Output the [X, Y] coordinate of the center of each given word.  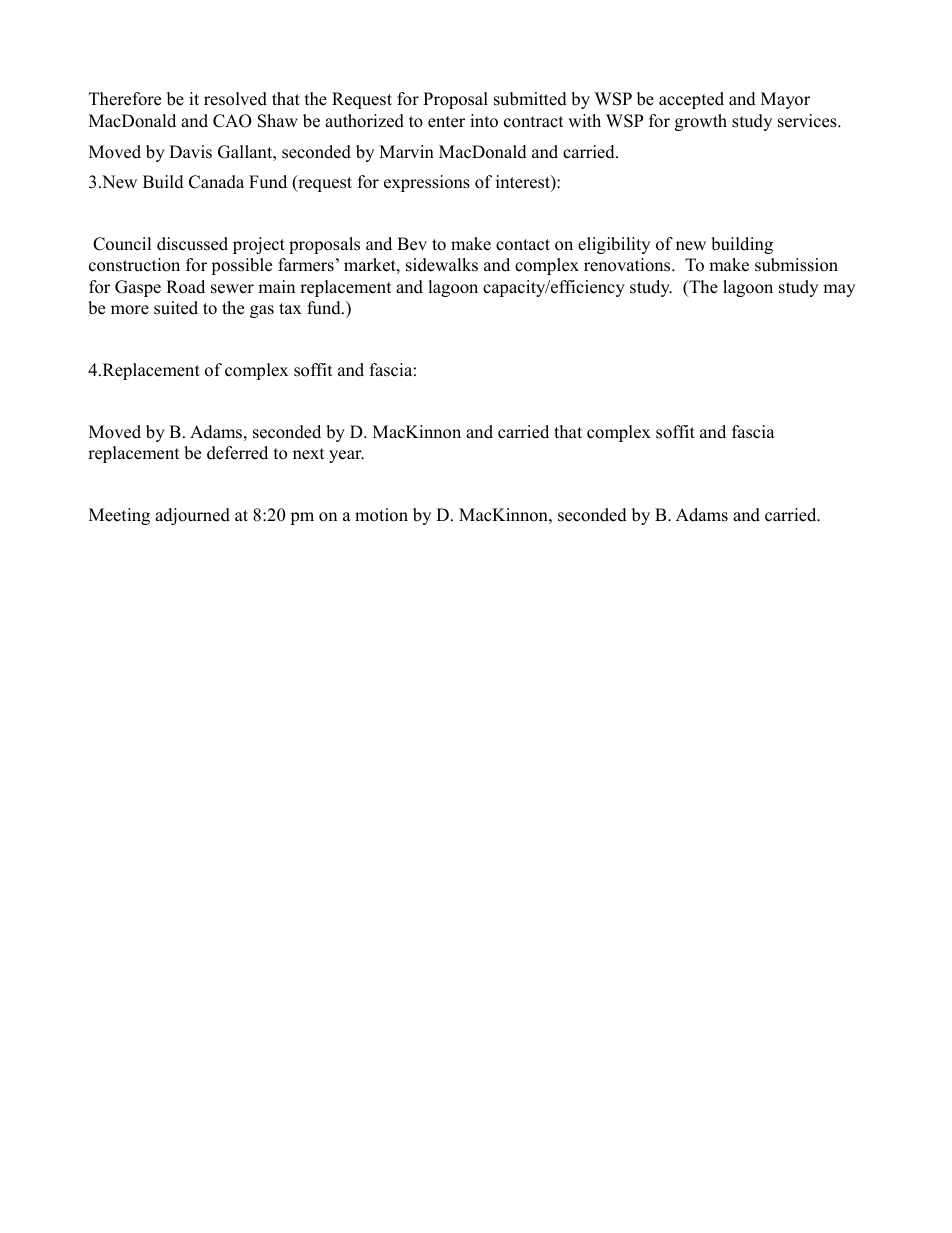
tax [290, 308]
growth [701, 122]
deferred [237, 453]
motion [381, 515]
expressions [427, 183]
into [484, 121]
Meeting [119, 516]
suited [176, 308]
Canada [216, 182]
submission [796, 265]
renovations [628, 265]
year [346, 456]
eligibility [614, 245]
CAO [232, 121]
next [309, 454]
